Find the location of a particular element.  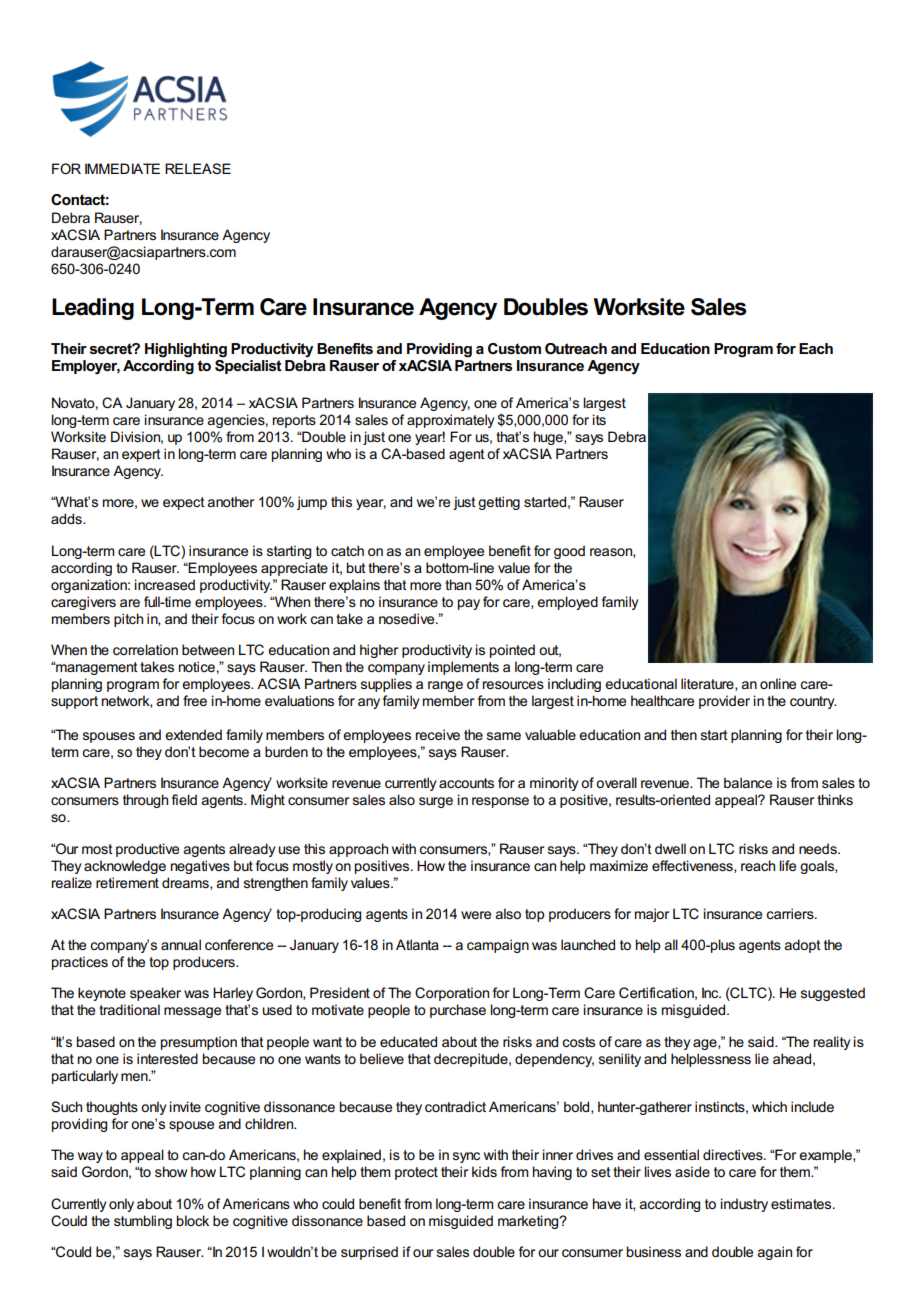

provider is located at coordinates (724, 702).
